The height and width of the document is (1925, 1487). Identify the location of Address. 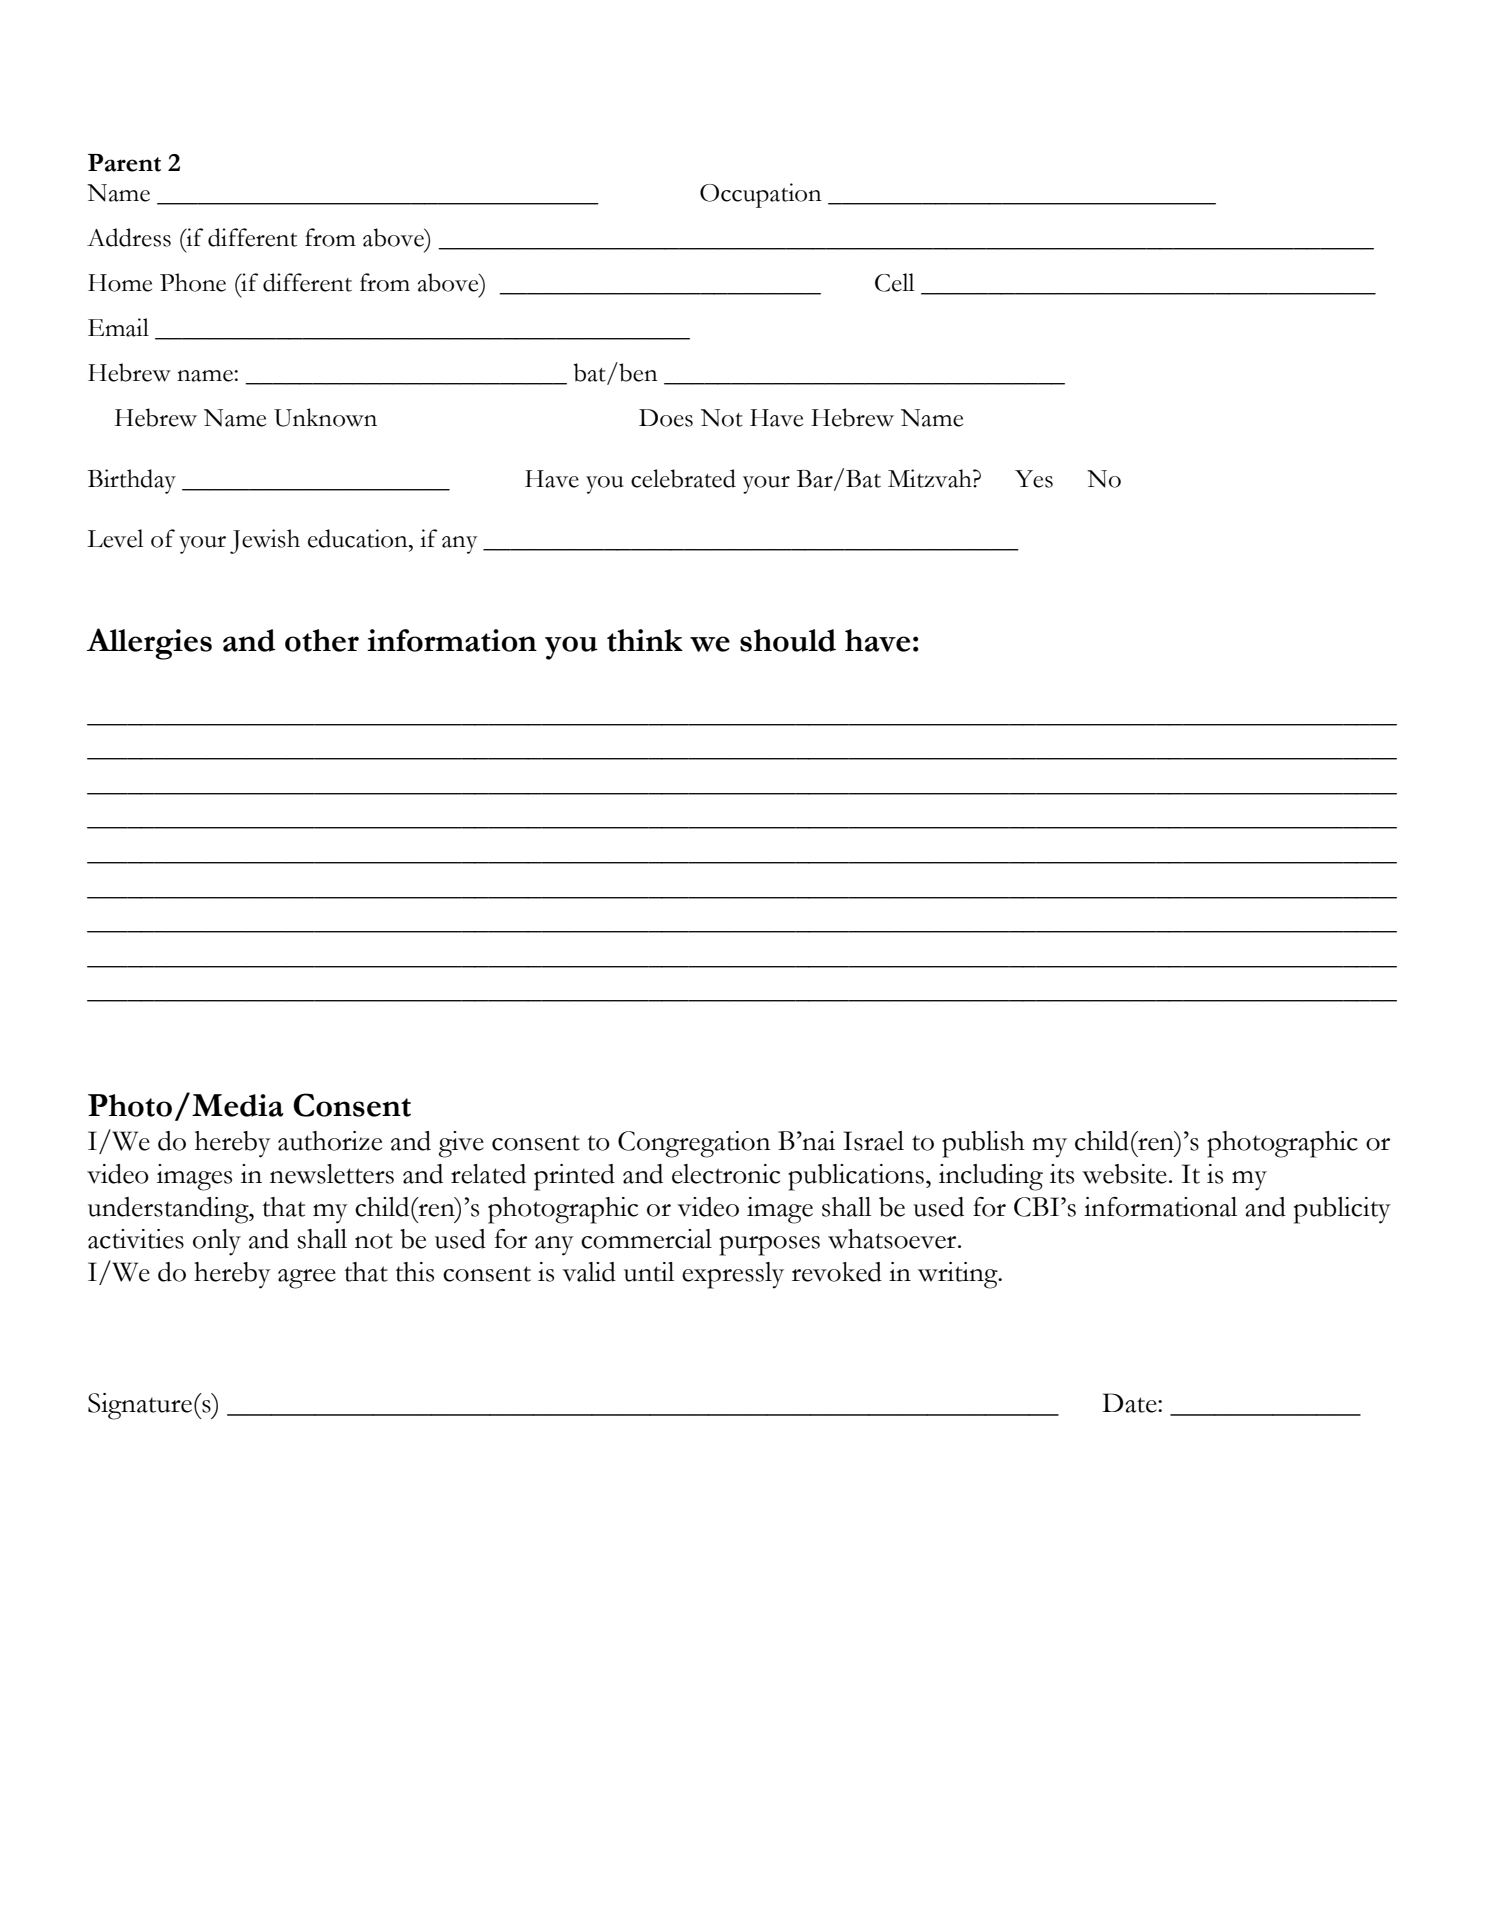
(129, 237).
